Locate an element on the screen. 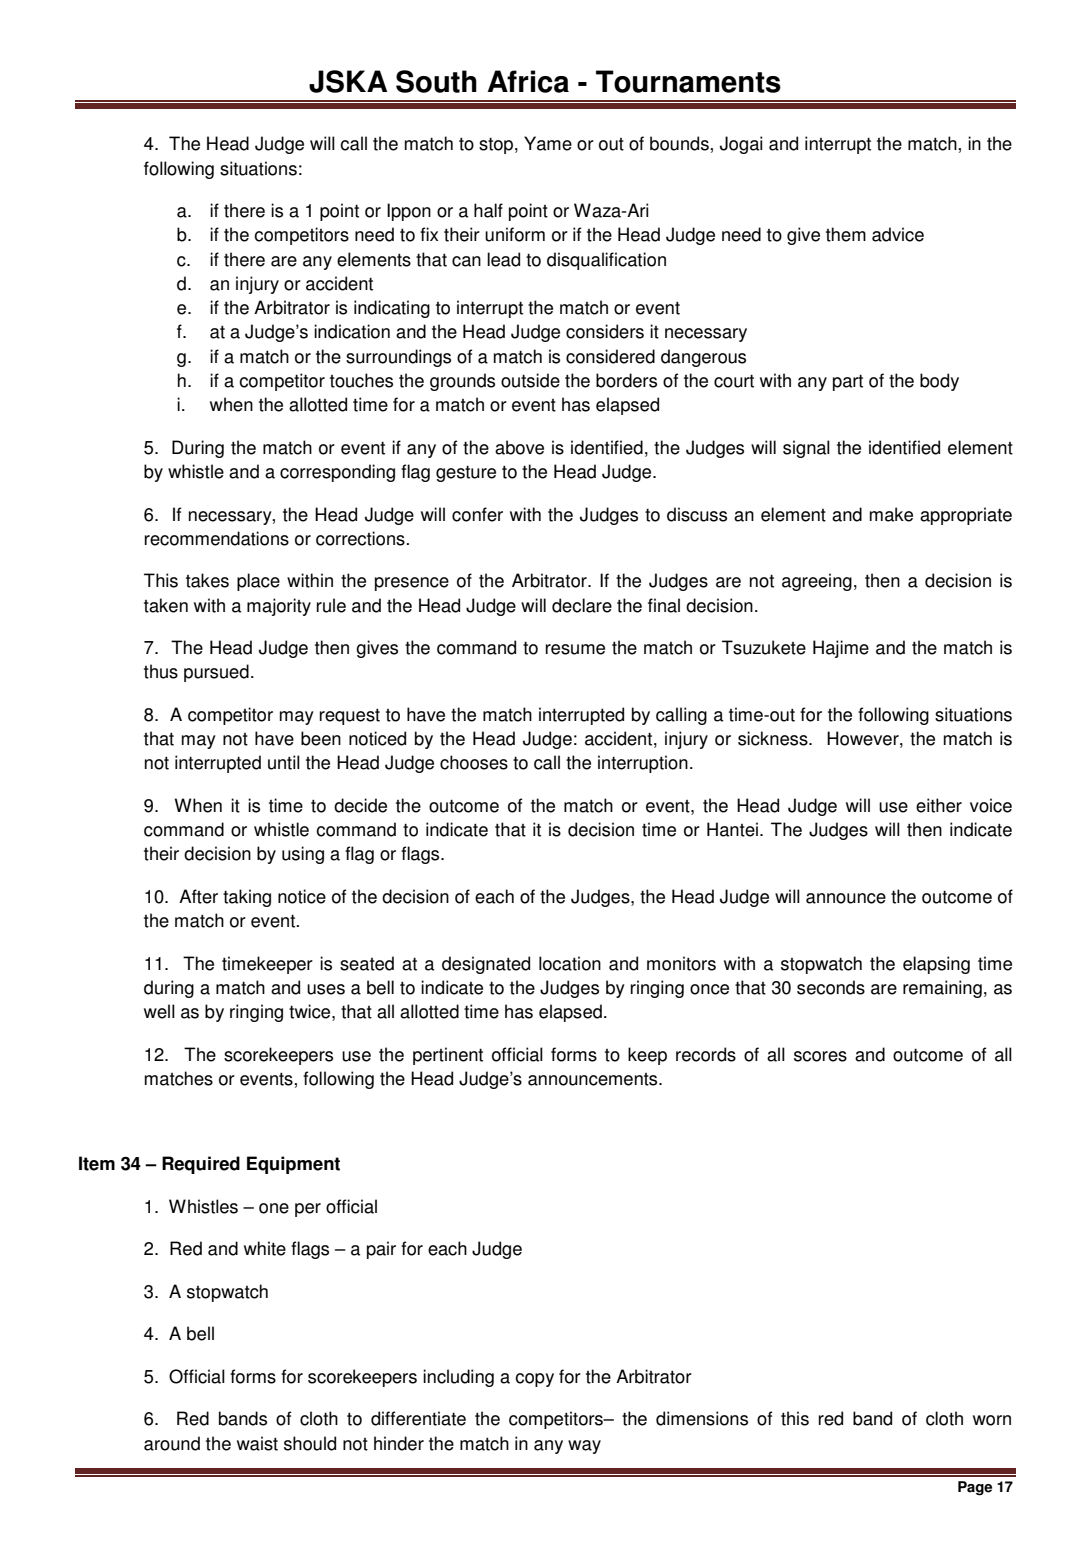 The width and height of the screenshot is (1090, 1543). Page is located at coordinates (975, 1488).
